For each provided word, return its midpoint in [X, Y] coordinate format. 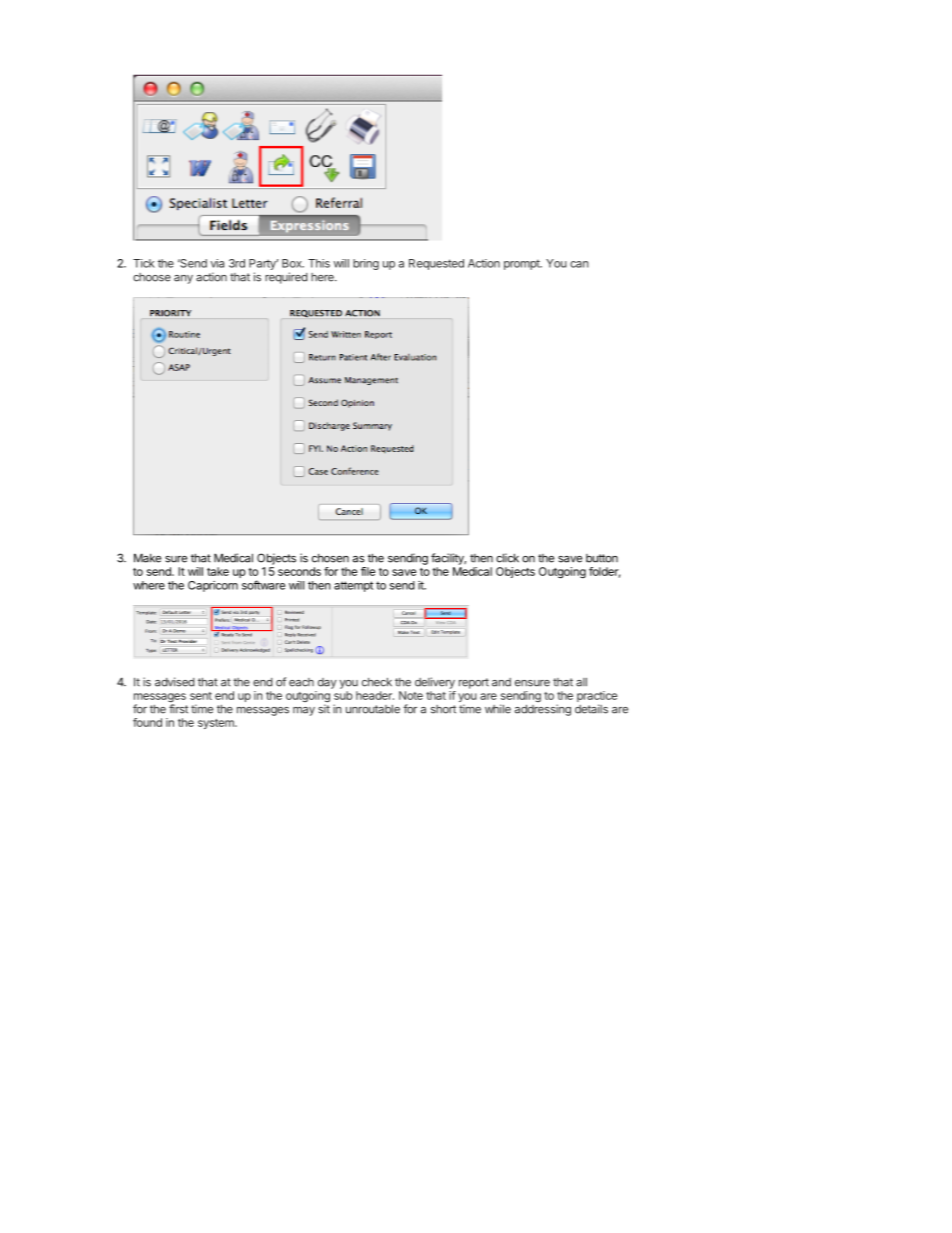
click [507, 558]
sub [343, 695]
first [178, 709]
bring [366, 264]
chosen [330, 558]
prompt [523, 264]
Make [147, 558]
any [183, 279]
